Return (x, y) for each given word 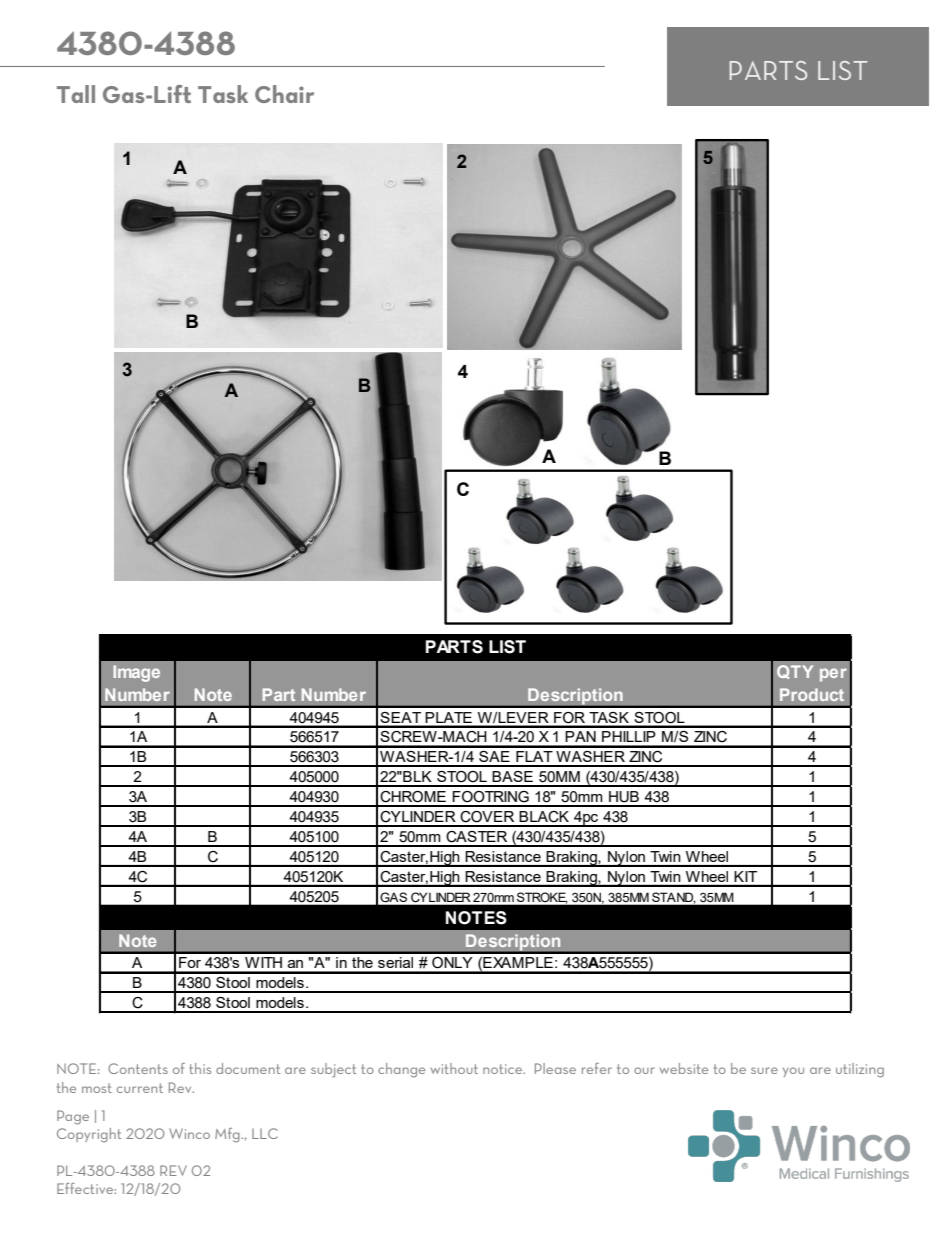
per (833, 675)
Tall (76, 94)
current (140, 1088)
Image (136, 673)
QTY (795, 672)
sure (764, 1070)
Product (812, 694)
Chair (284, 94)
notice (504, 1069)
